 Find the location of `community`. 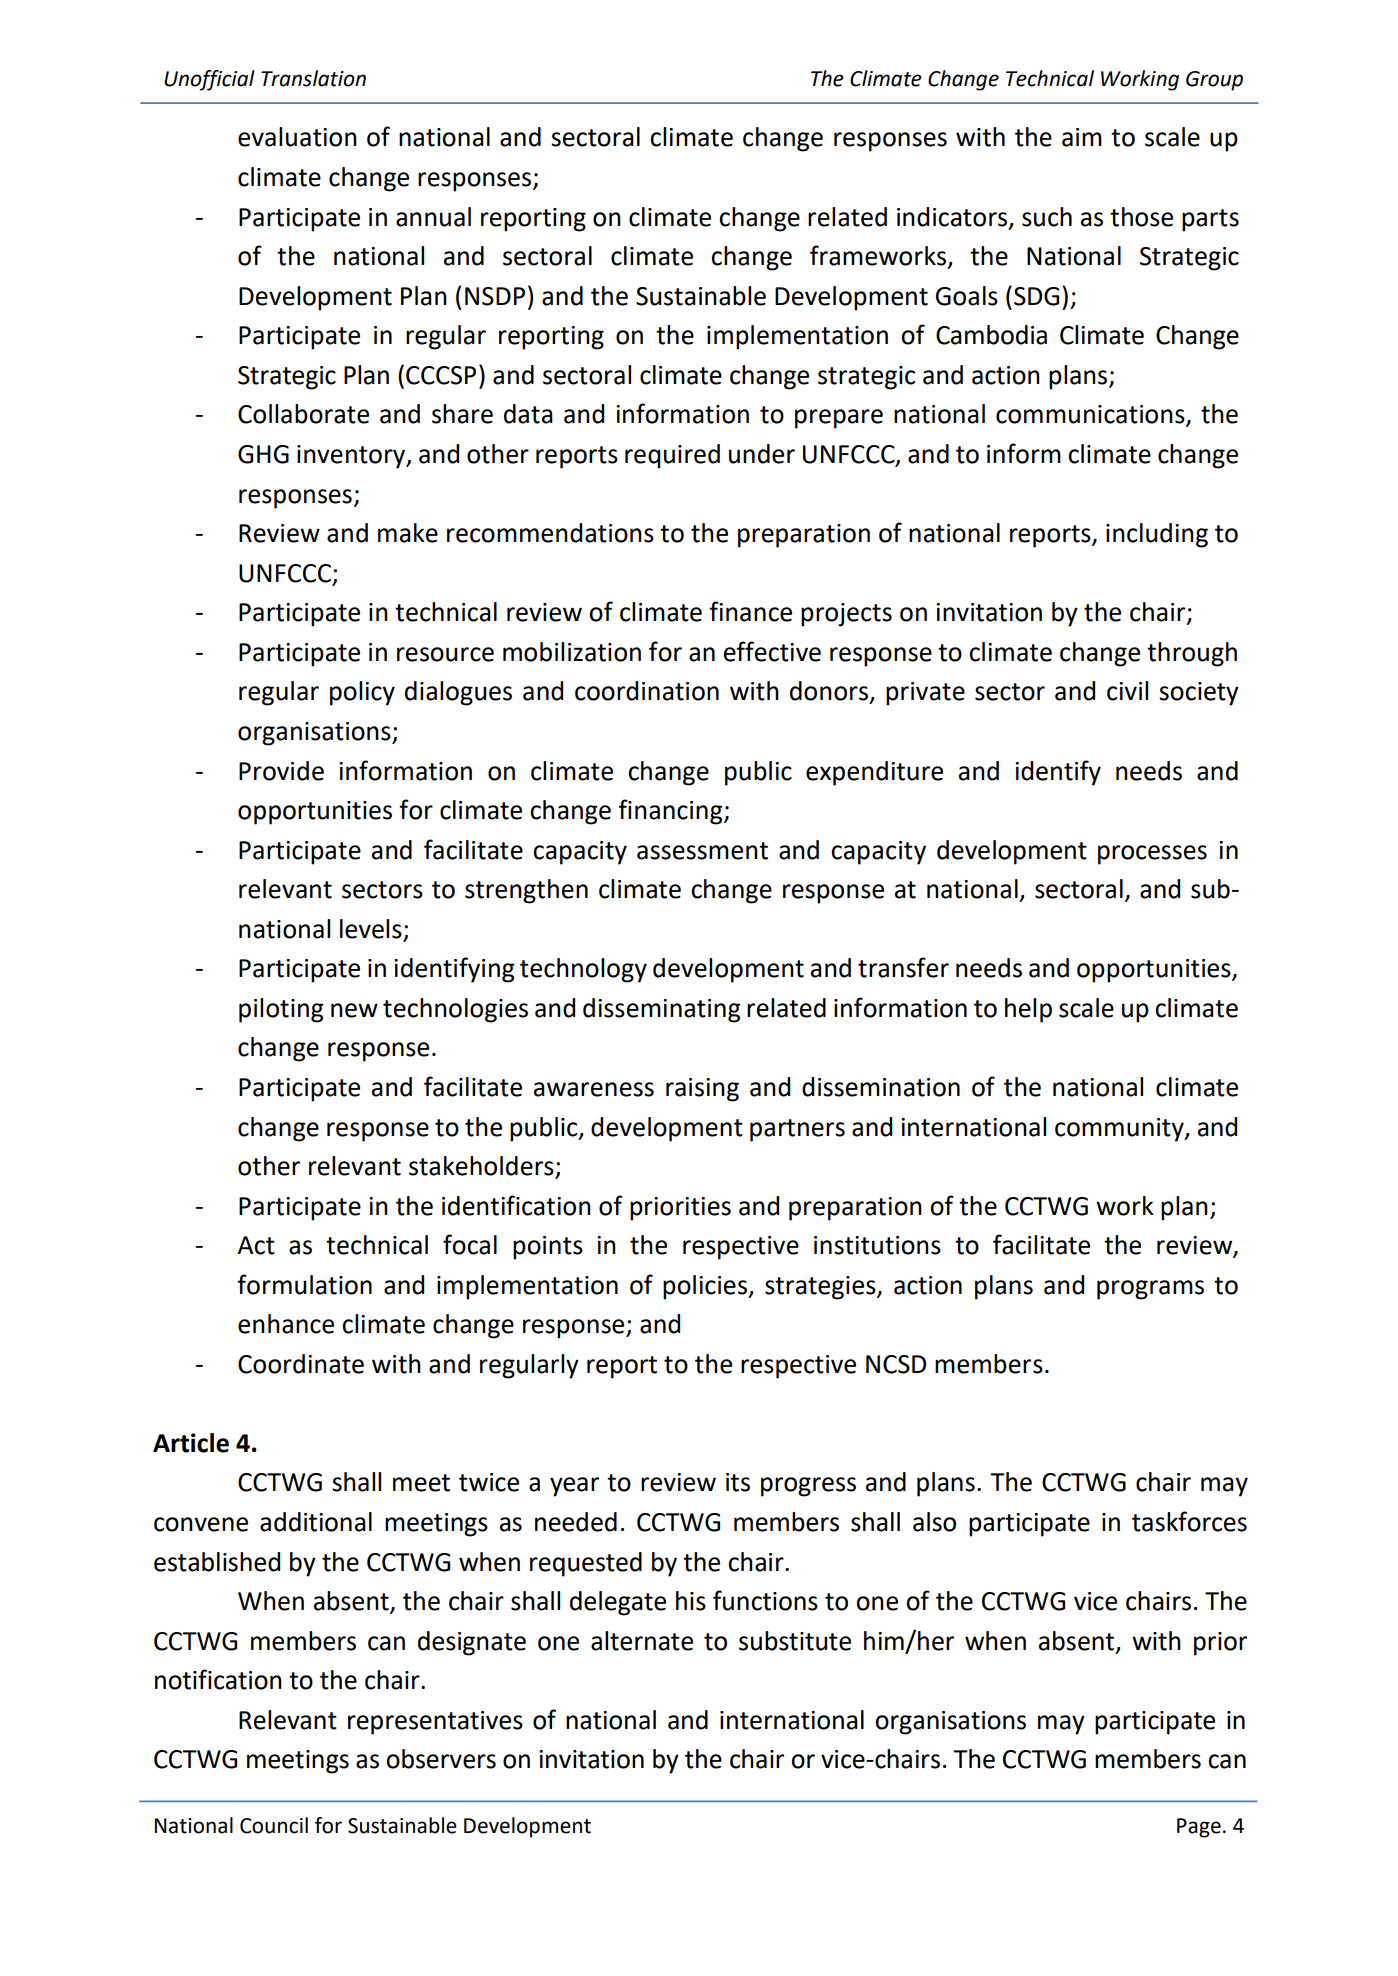

community is located at coordinates (1120, 1130).
